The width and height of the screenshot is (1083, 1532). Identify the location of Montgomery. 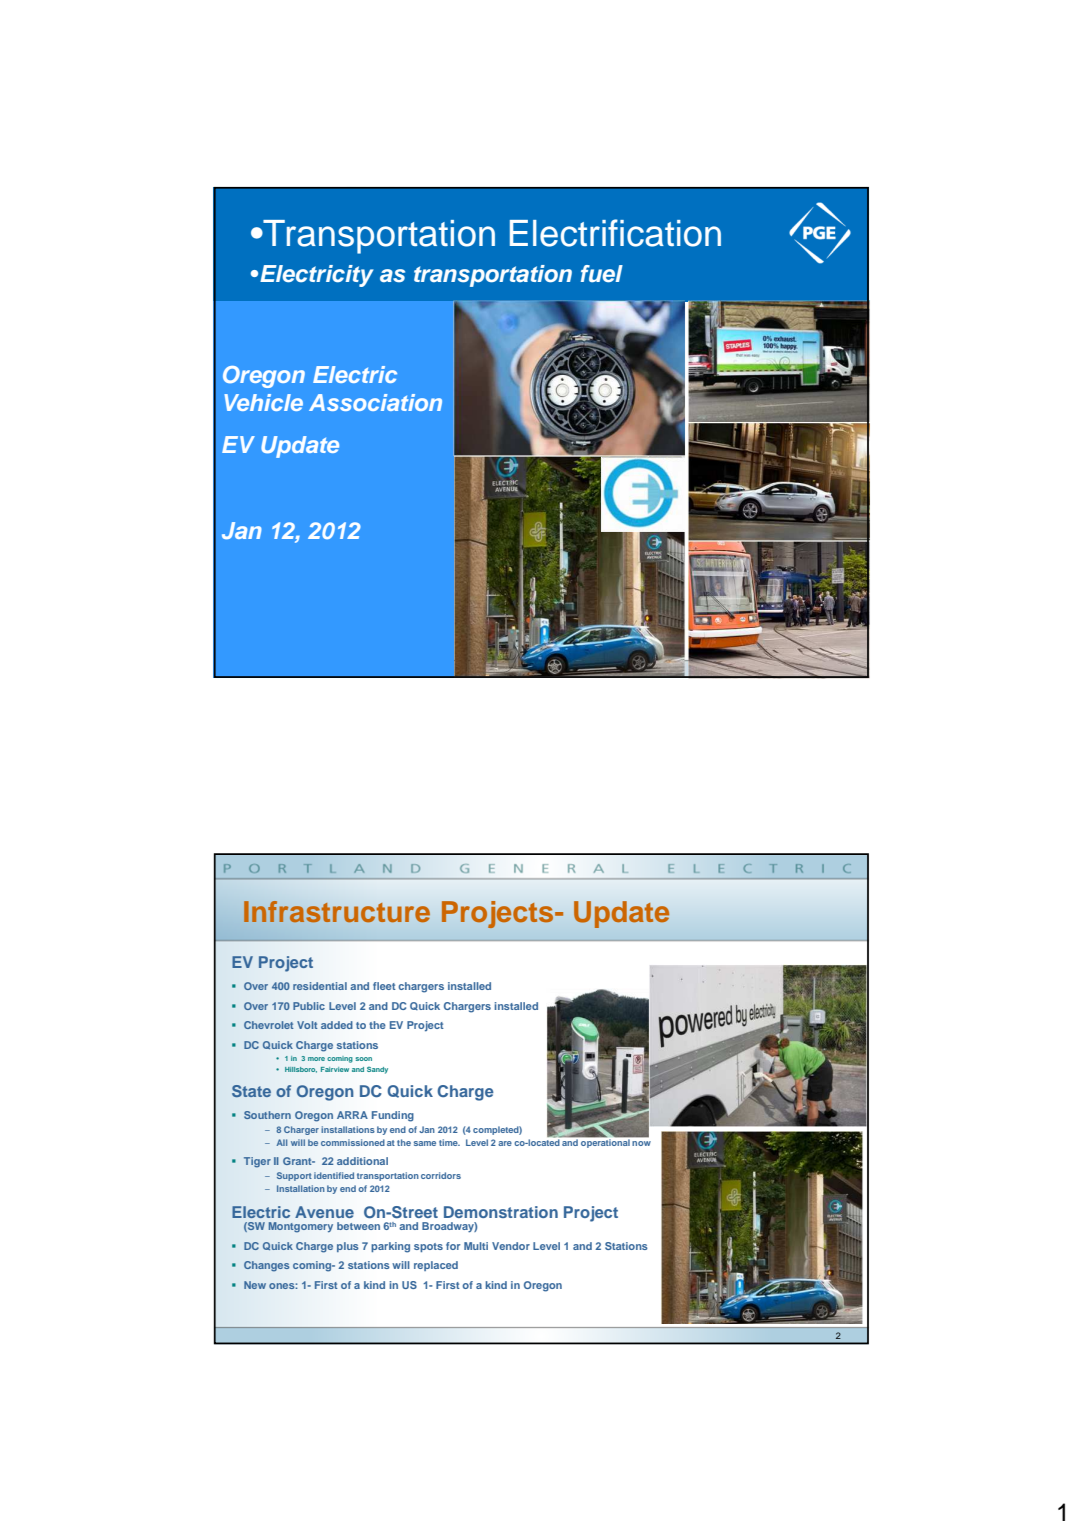
(300, 1227).
